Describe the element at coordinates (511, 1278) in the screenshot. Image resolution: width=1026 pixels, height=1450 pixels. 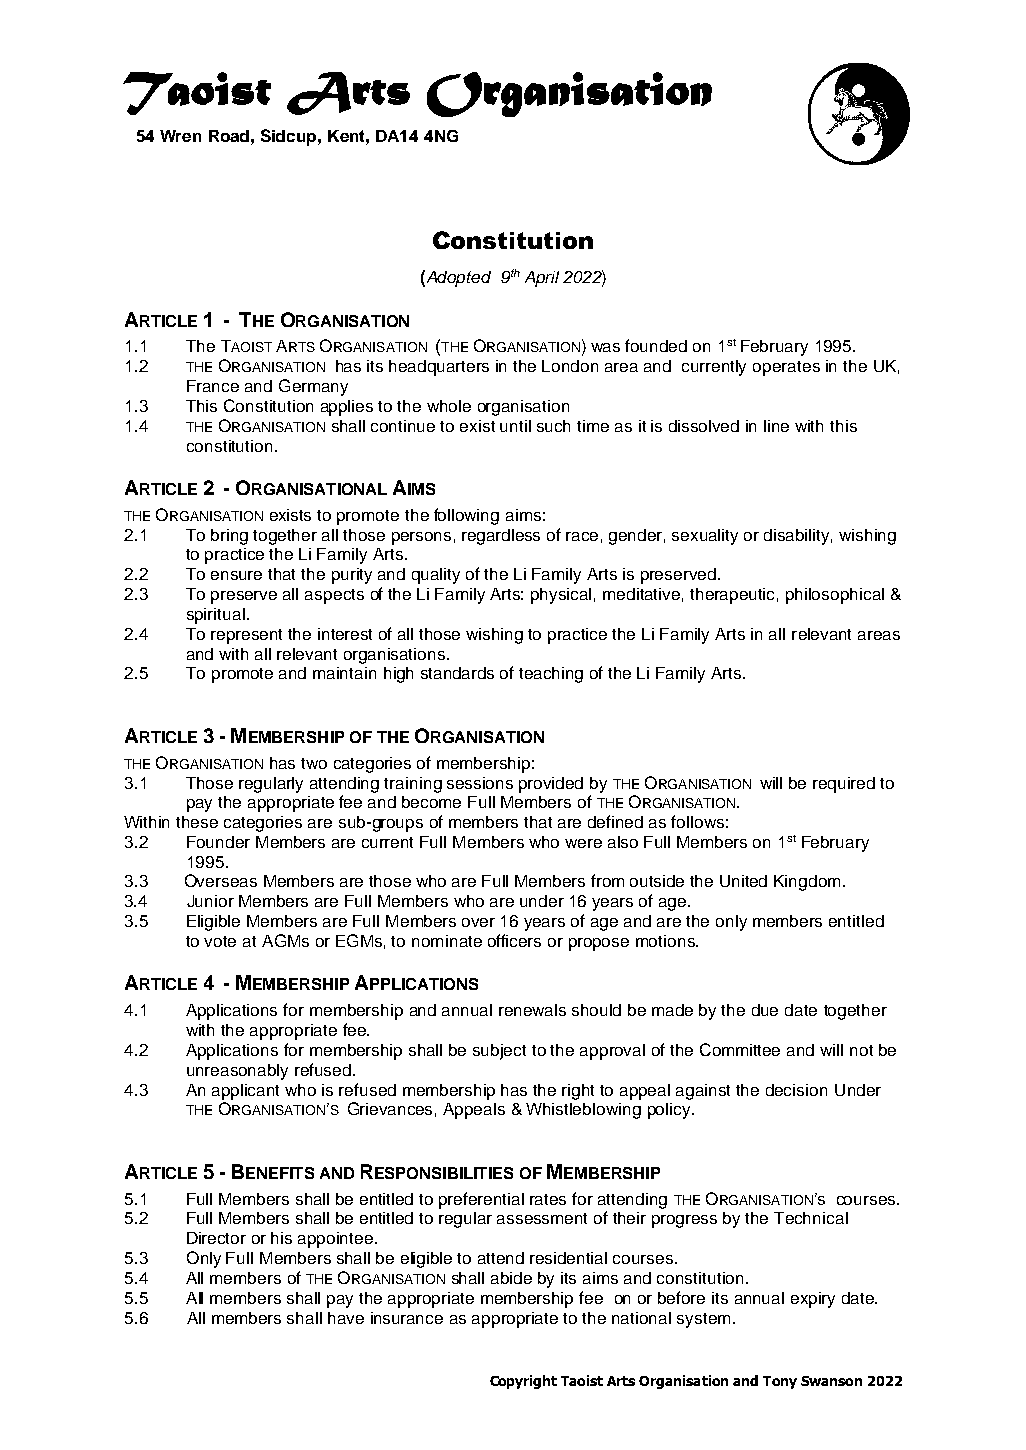
I see `abide` at that location.
